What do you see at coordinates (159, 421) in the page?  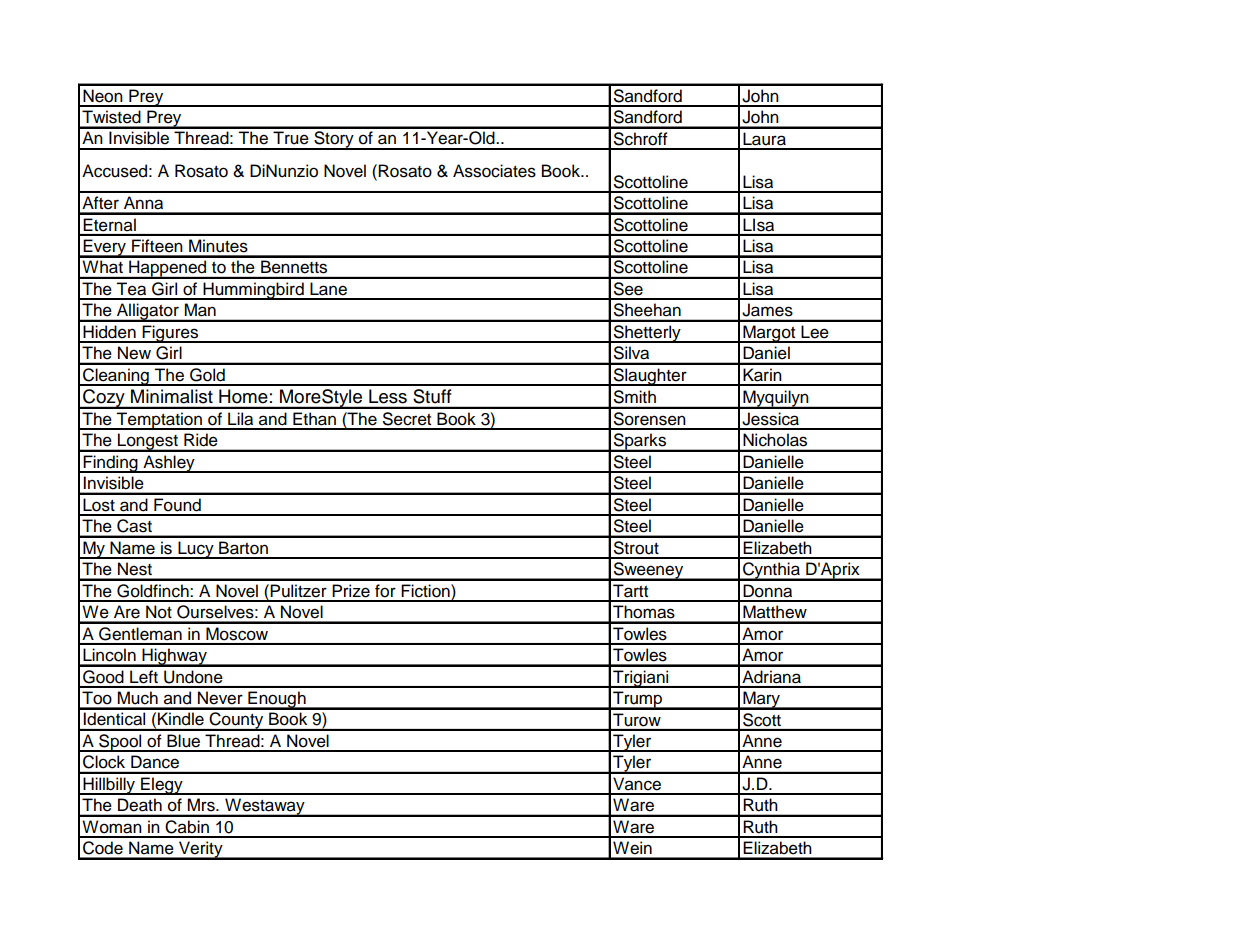 I see `Temptation` at bounding box center [159, 421].
